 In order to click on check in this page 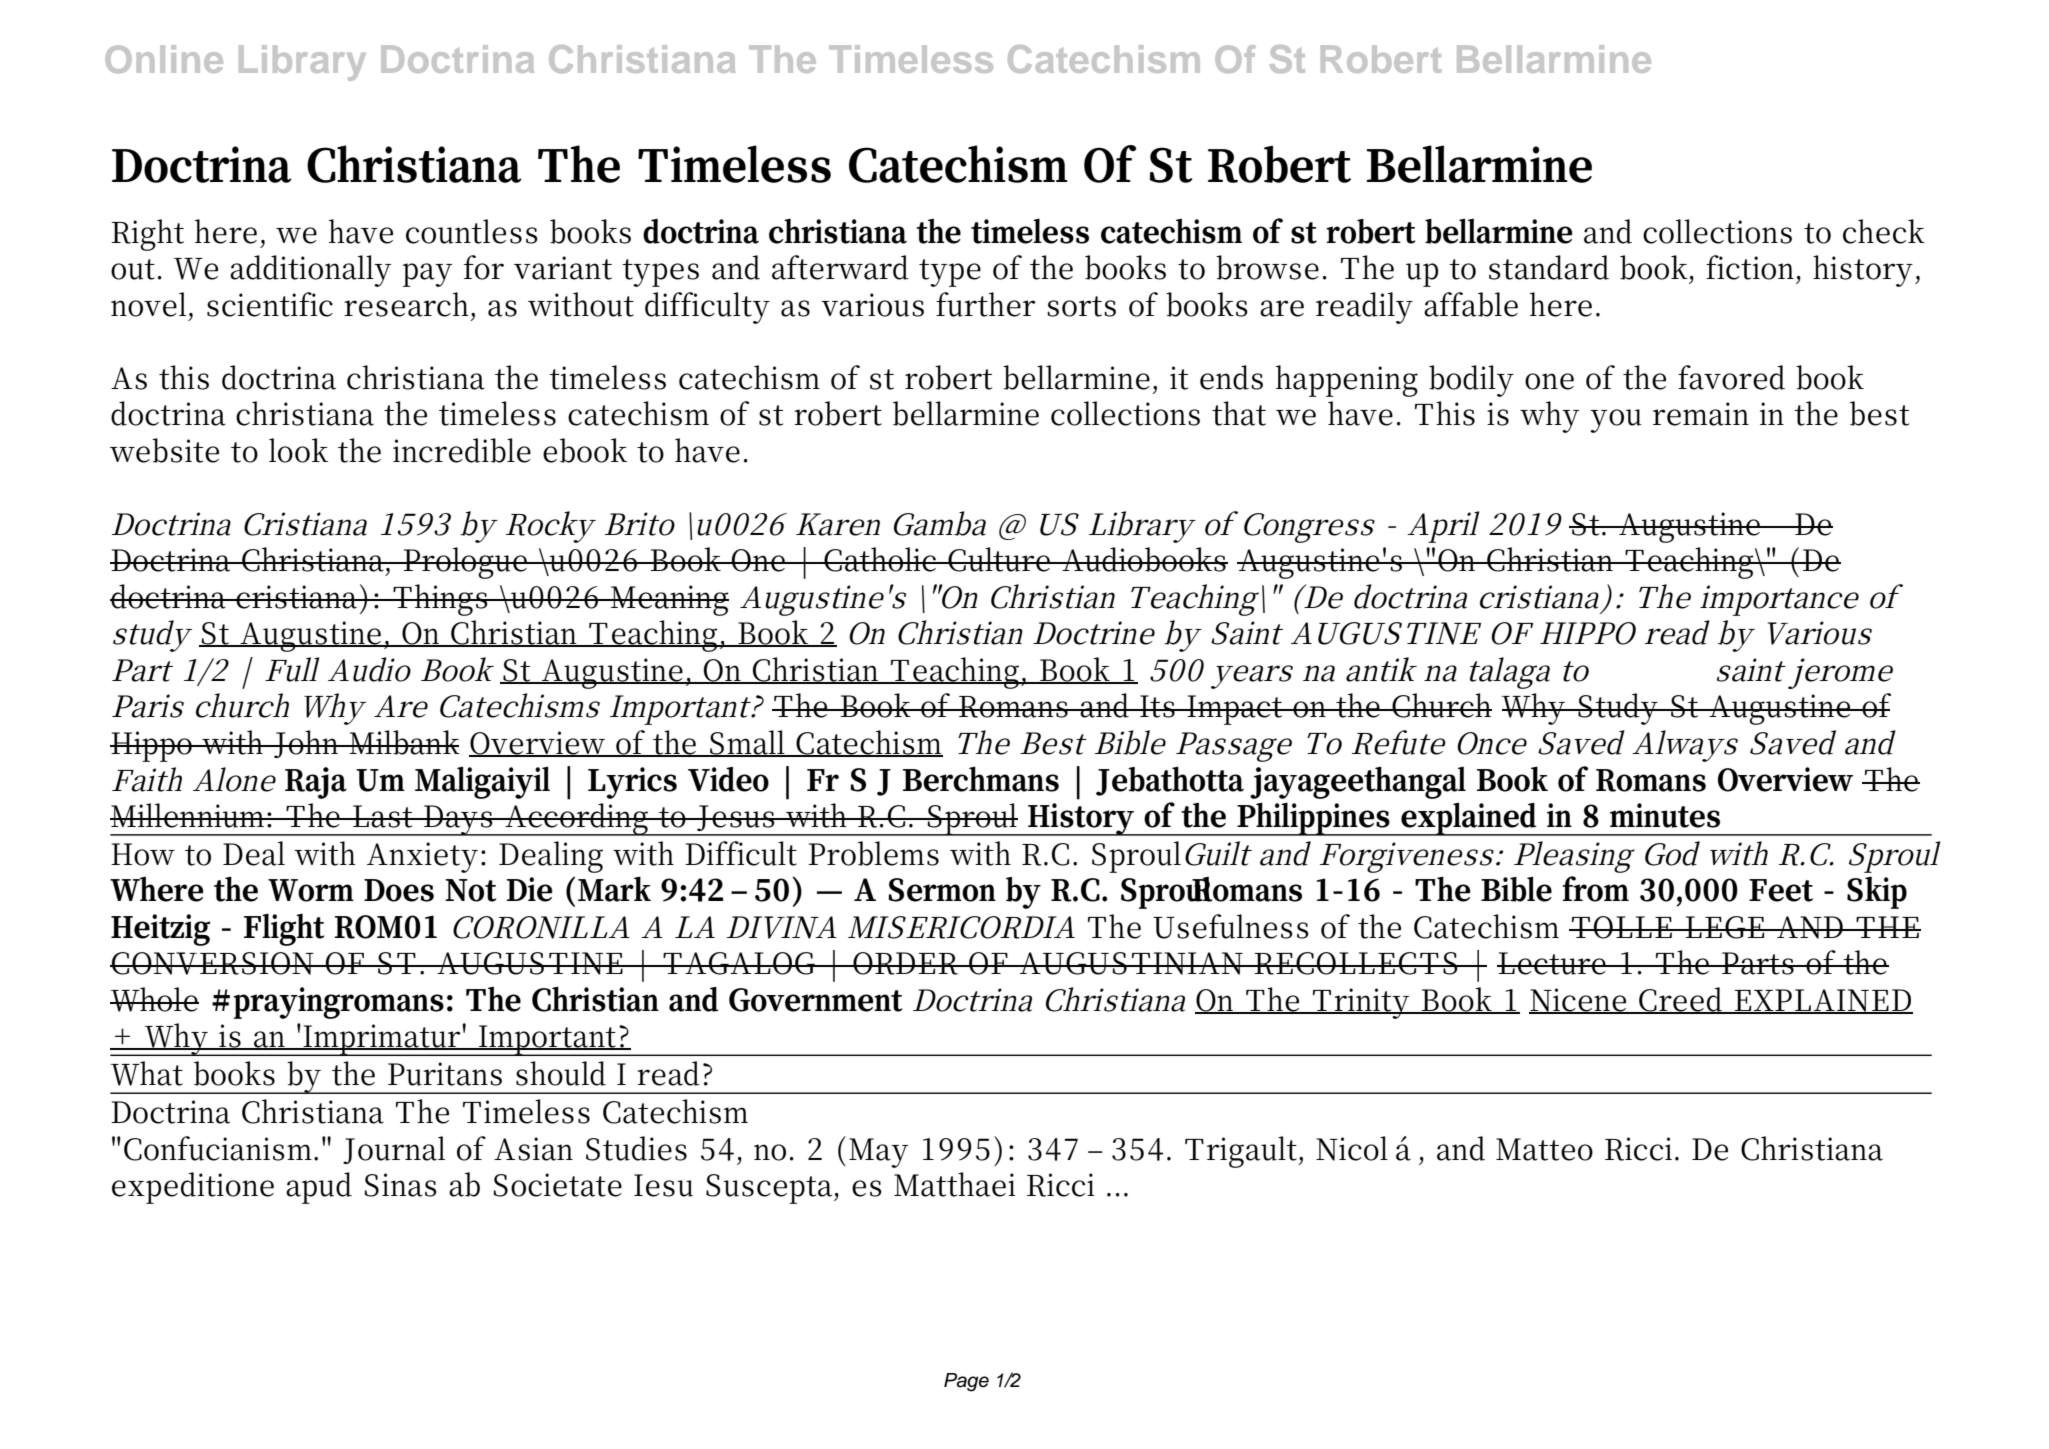, I will do `click(1884, 231)`.
